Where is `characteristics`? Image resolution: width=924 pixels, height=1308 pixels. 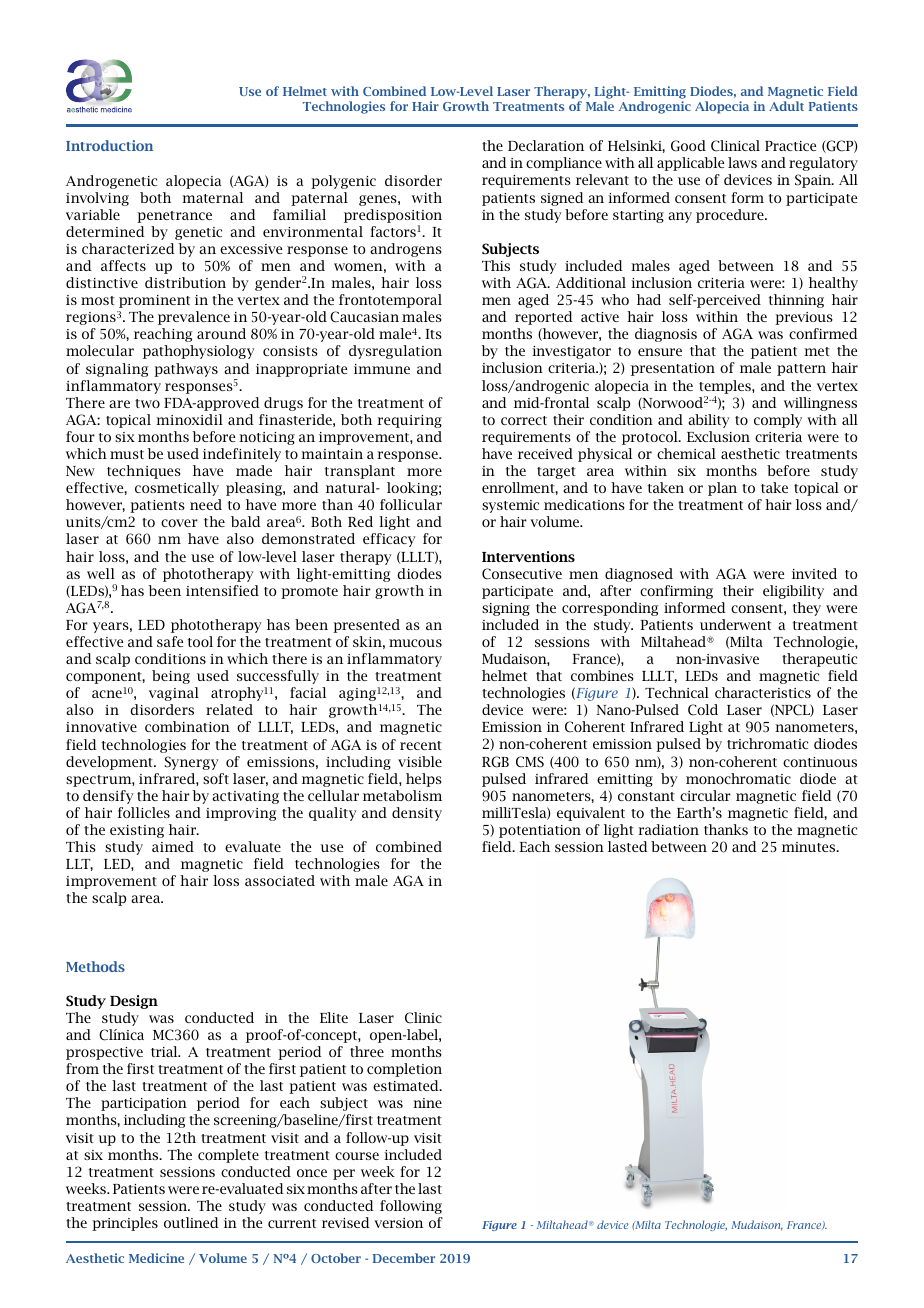 characteristics is located at coordinates (763, 692).
